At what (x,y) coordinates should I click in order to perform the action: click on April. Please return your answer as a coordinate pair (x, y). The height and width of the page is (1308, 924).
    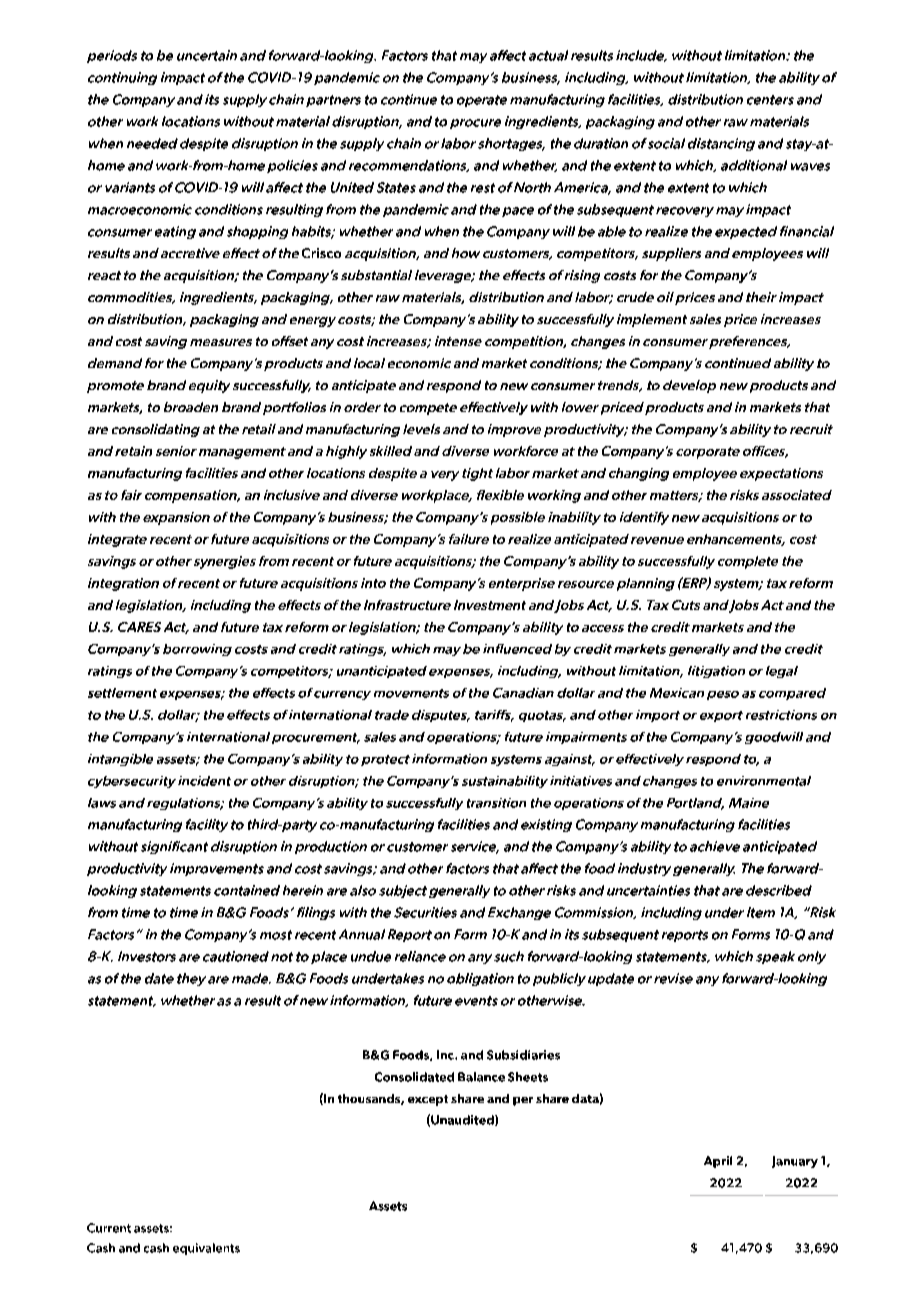
    Looking at the image, I should click on (718, 1162).
